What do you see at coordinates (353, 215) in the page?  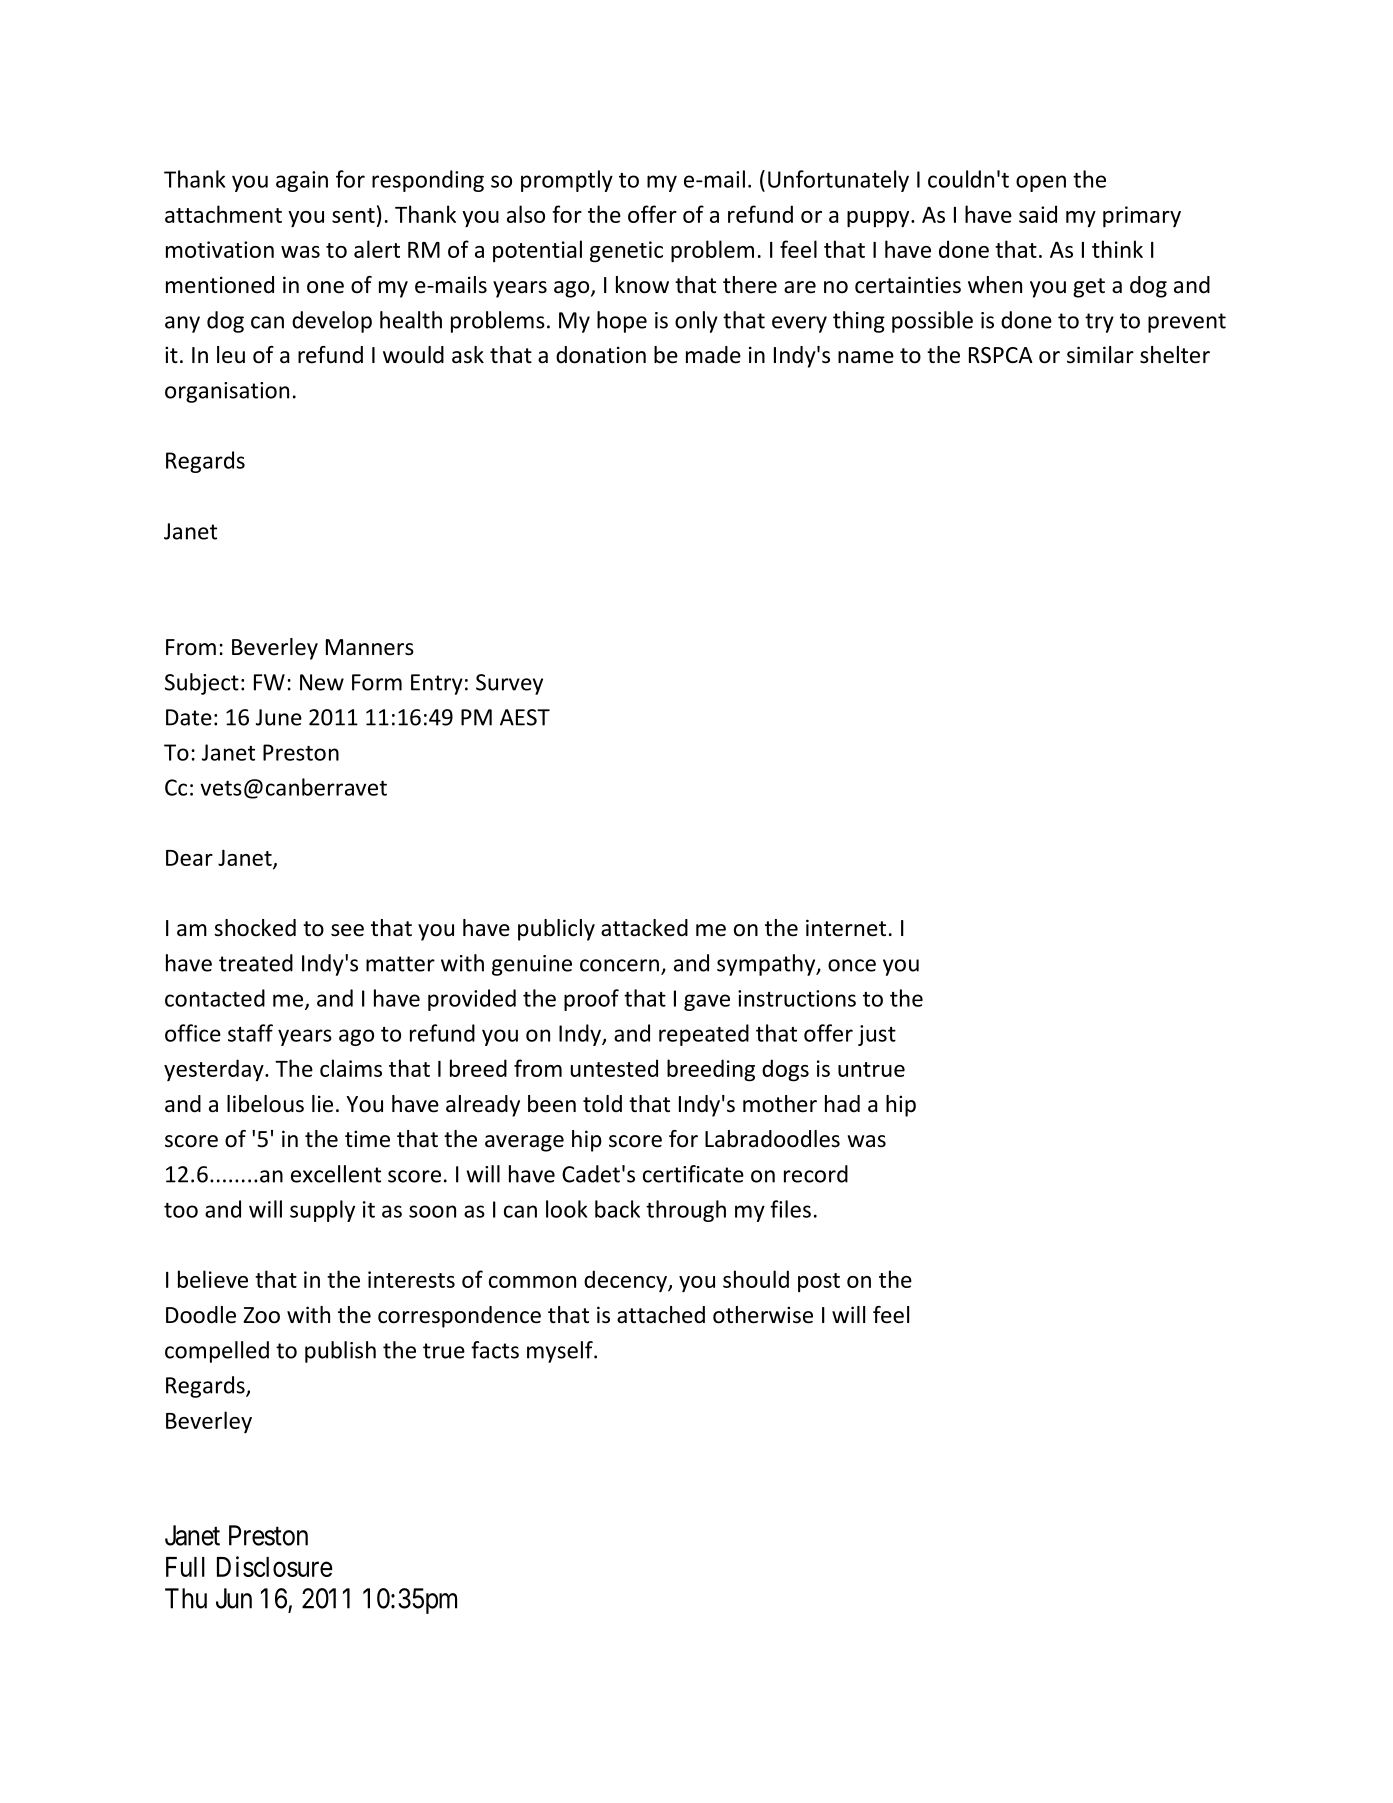 I see `sent` at bounding box center [353, 215].
